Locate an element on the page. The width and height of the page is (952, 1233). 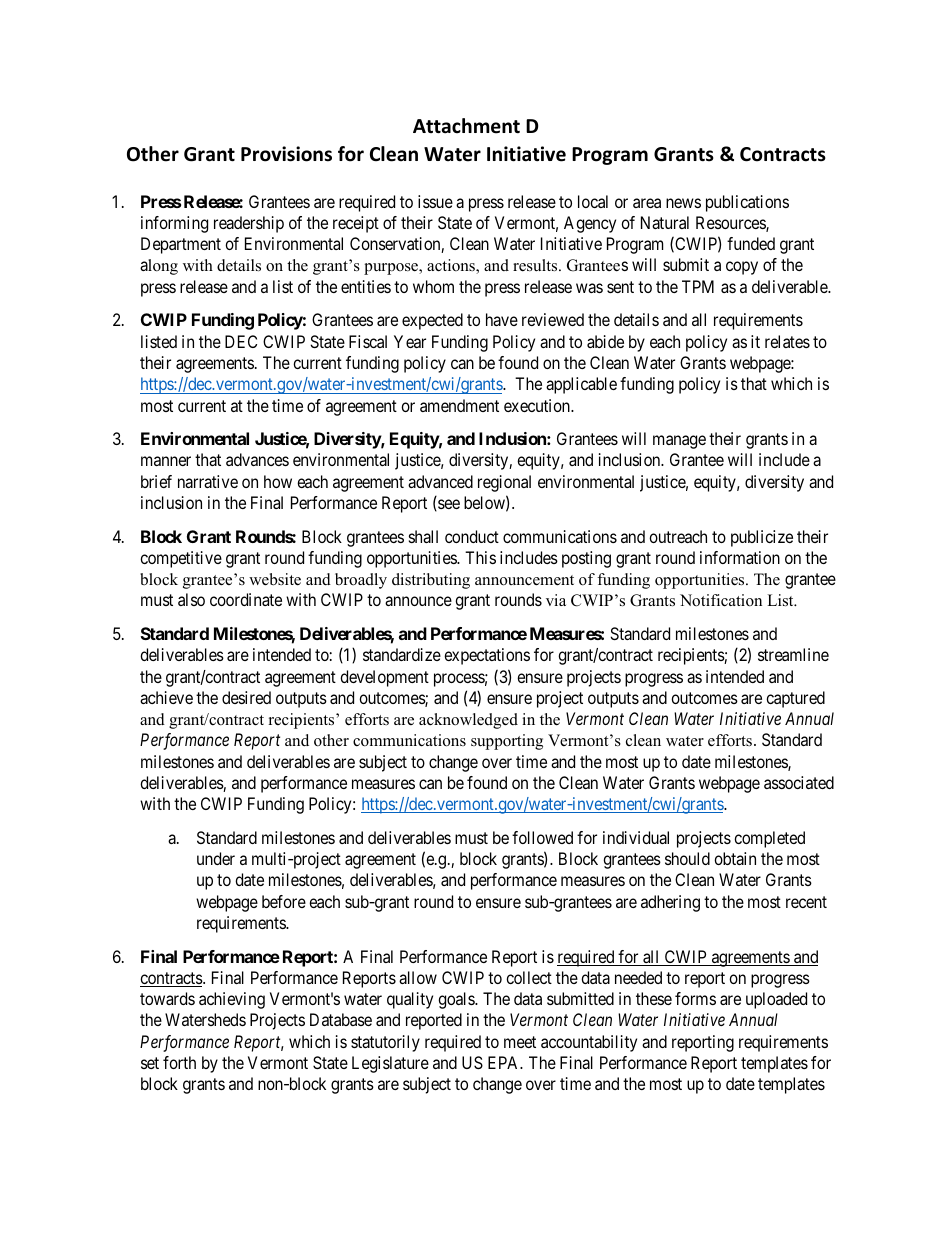
Provisions is located at coordinates (286, 154).
